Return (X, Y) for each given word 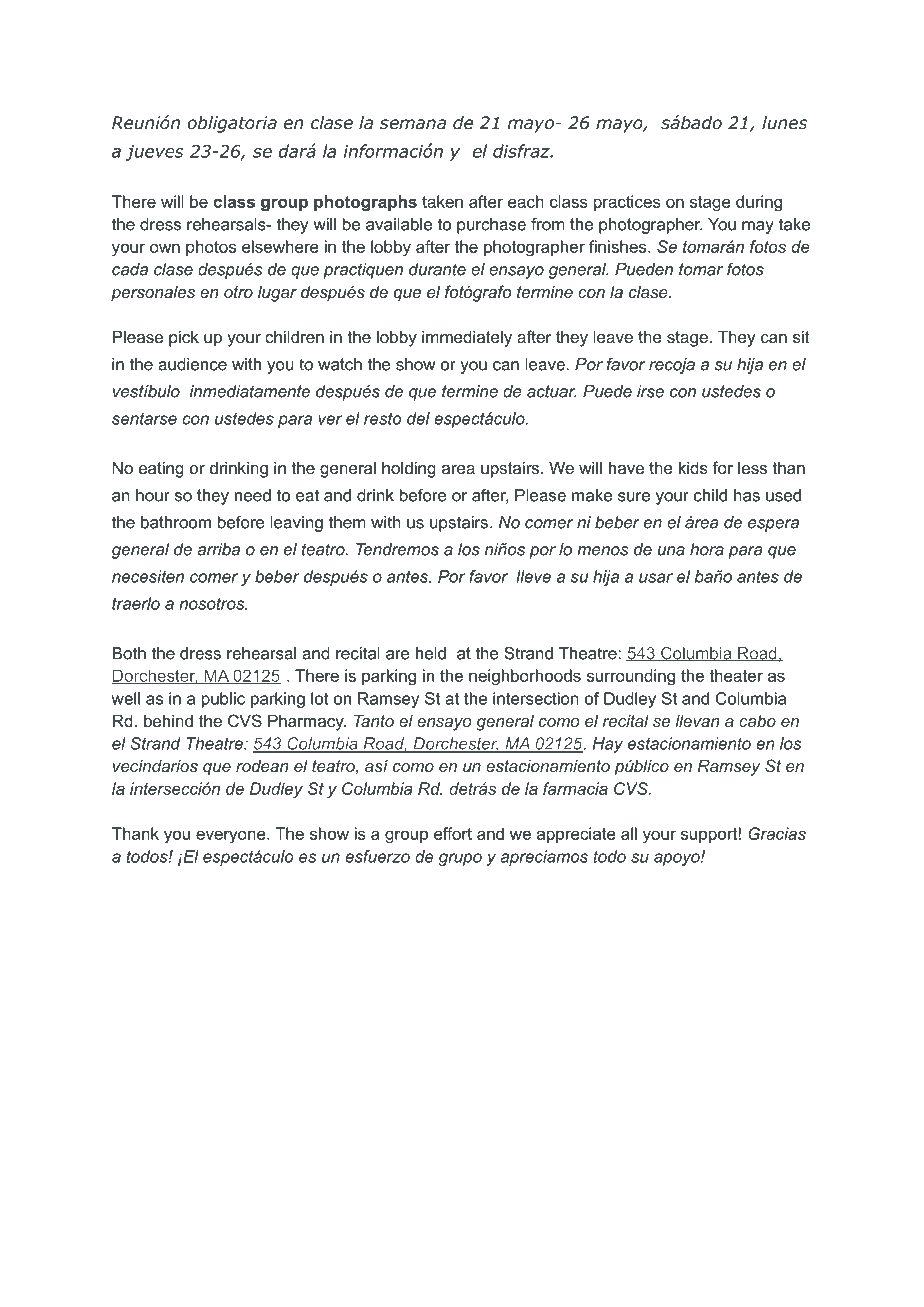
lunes (784, 123)
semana (413, 124)
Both (129, 653)
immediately (467, 338)
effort (453, 833)
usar (656, 578)
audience (192, 364)
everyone (232, 837)
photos (211, 248)
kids (693, 467)
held (431, 653)
